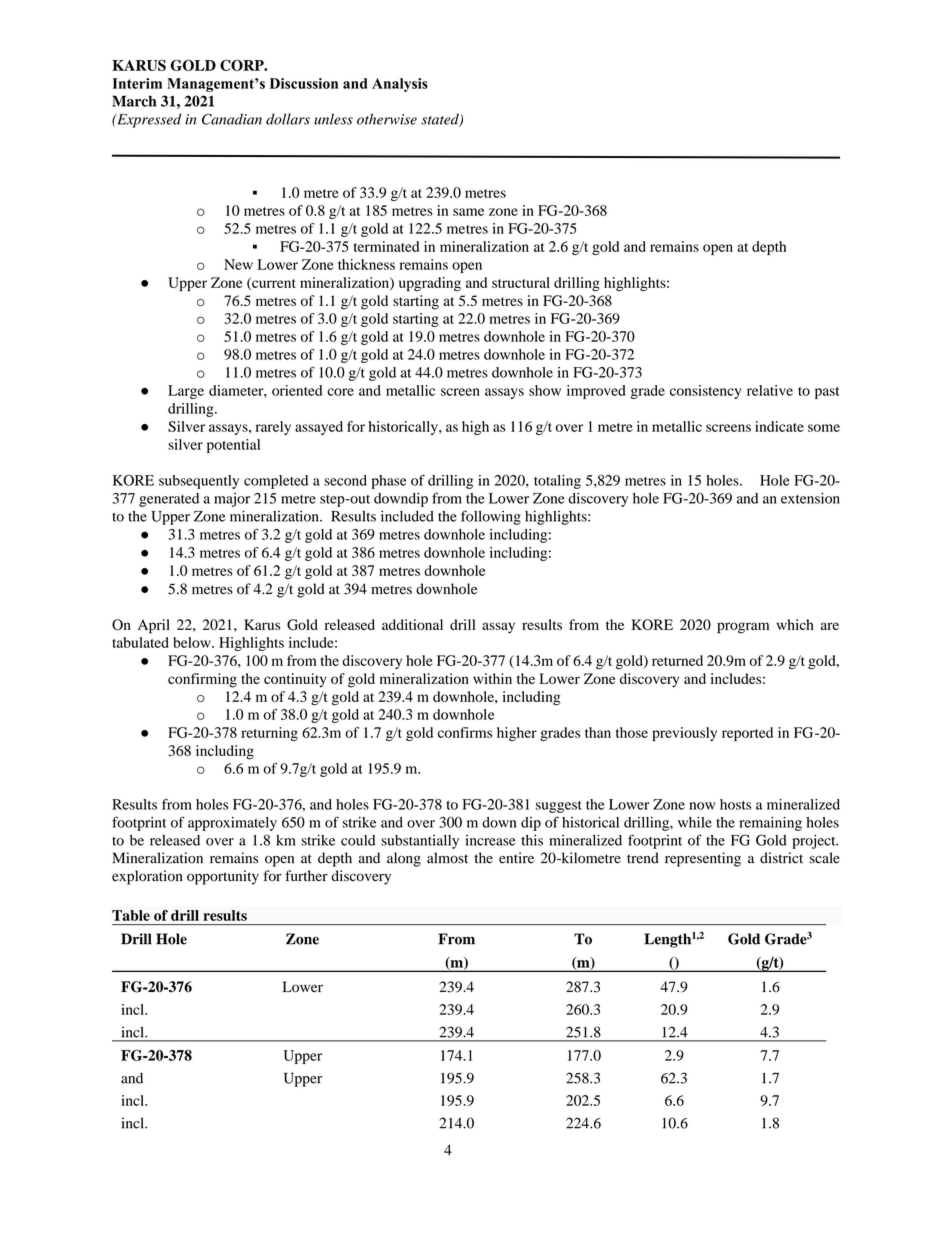  I want to click on New, so click(238, 264).
